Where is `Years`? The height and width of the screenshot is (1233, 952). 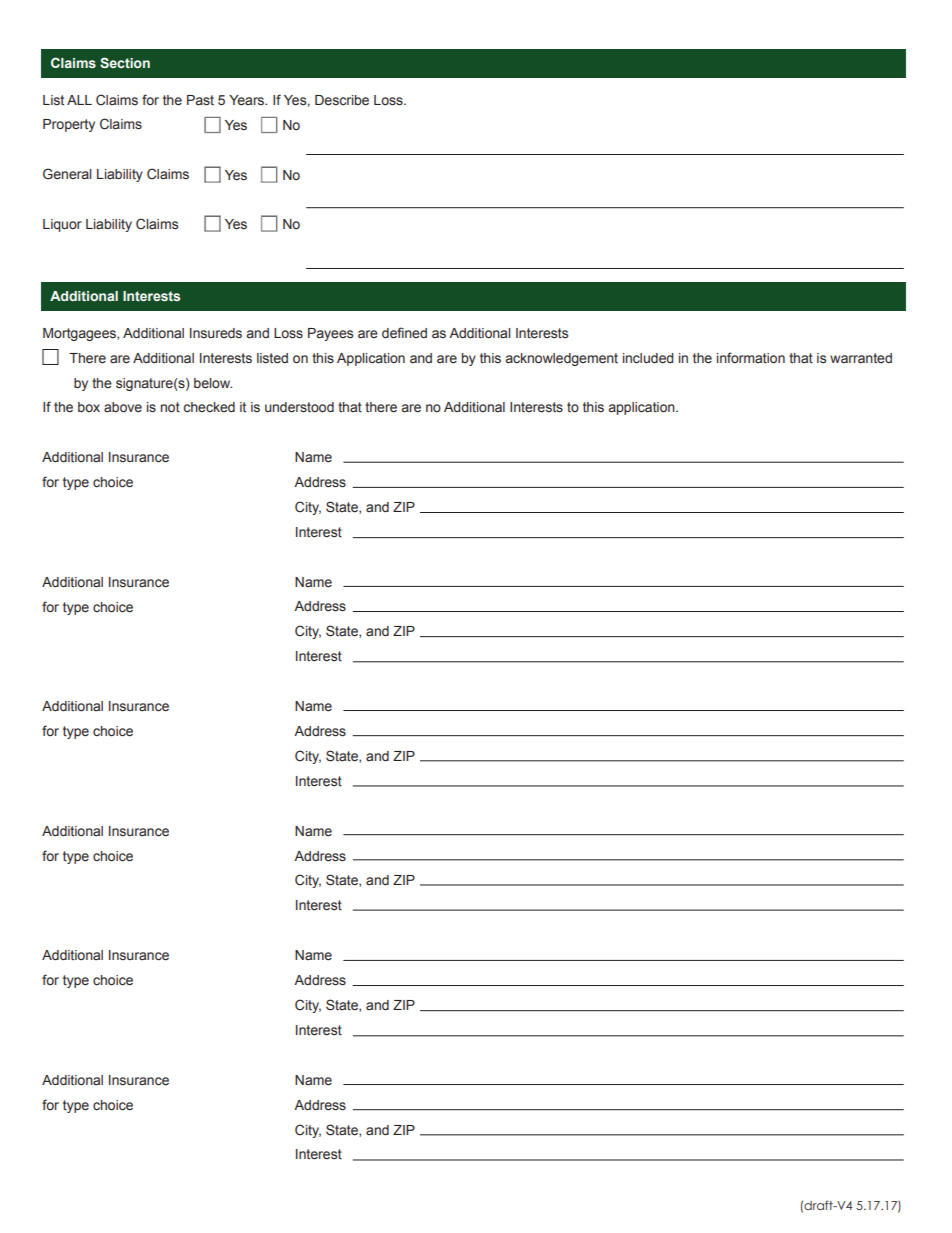
Years is located at coordinates (248, 100).
